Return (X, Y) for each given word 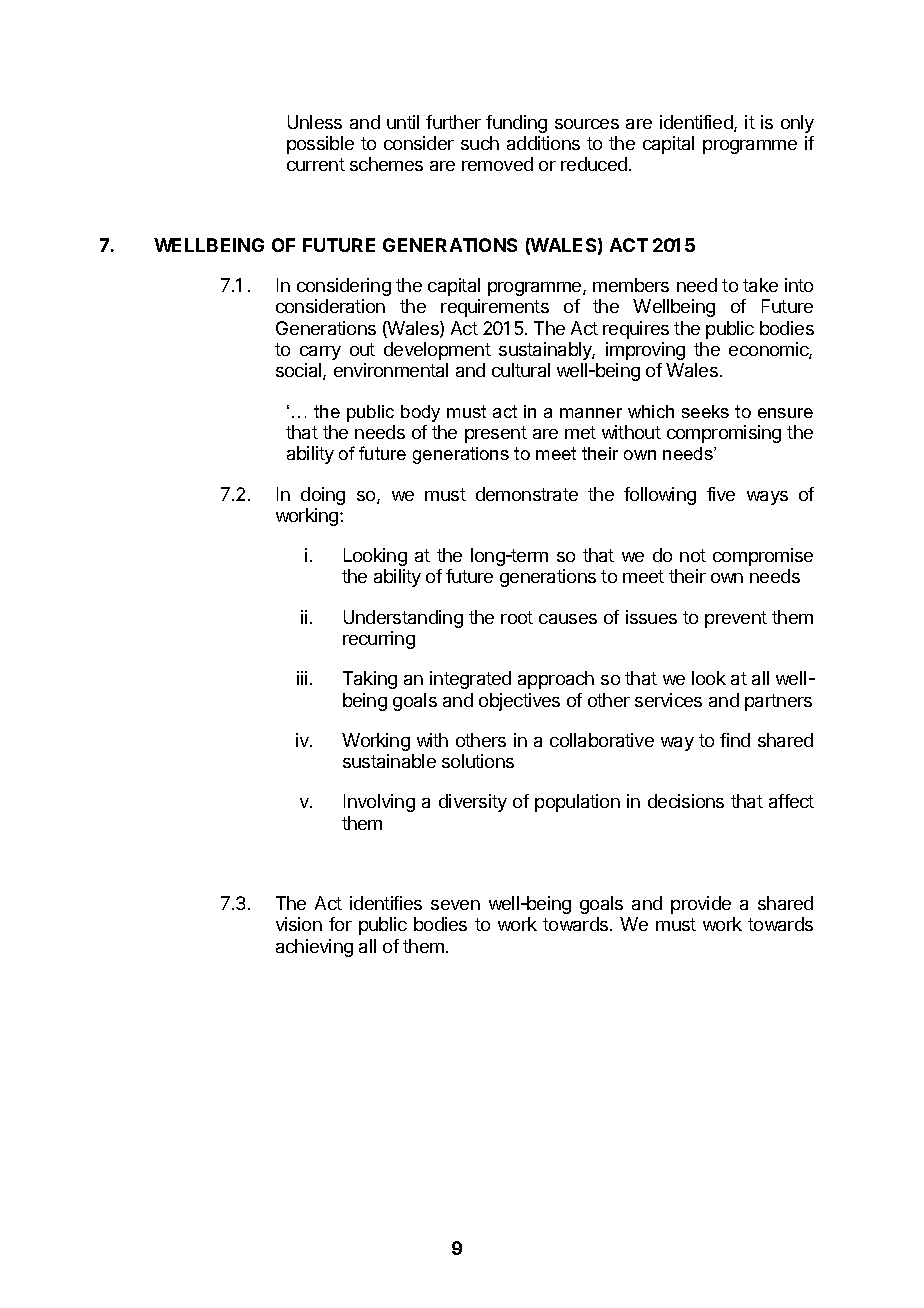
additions (543, 143)
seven (455, 905)
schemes (386, 164)
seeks (705, 411)
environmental (391, 370)
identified (697, 123)
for (340, 924)
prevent (736, 619)
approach (556, 680)
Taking (370, 680)
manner (591, 413)
